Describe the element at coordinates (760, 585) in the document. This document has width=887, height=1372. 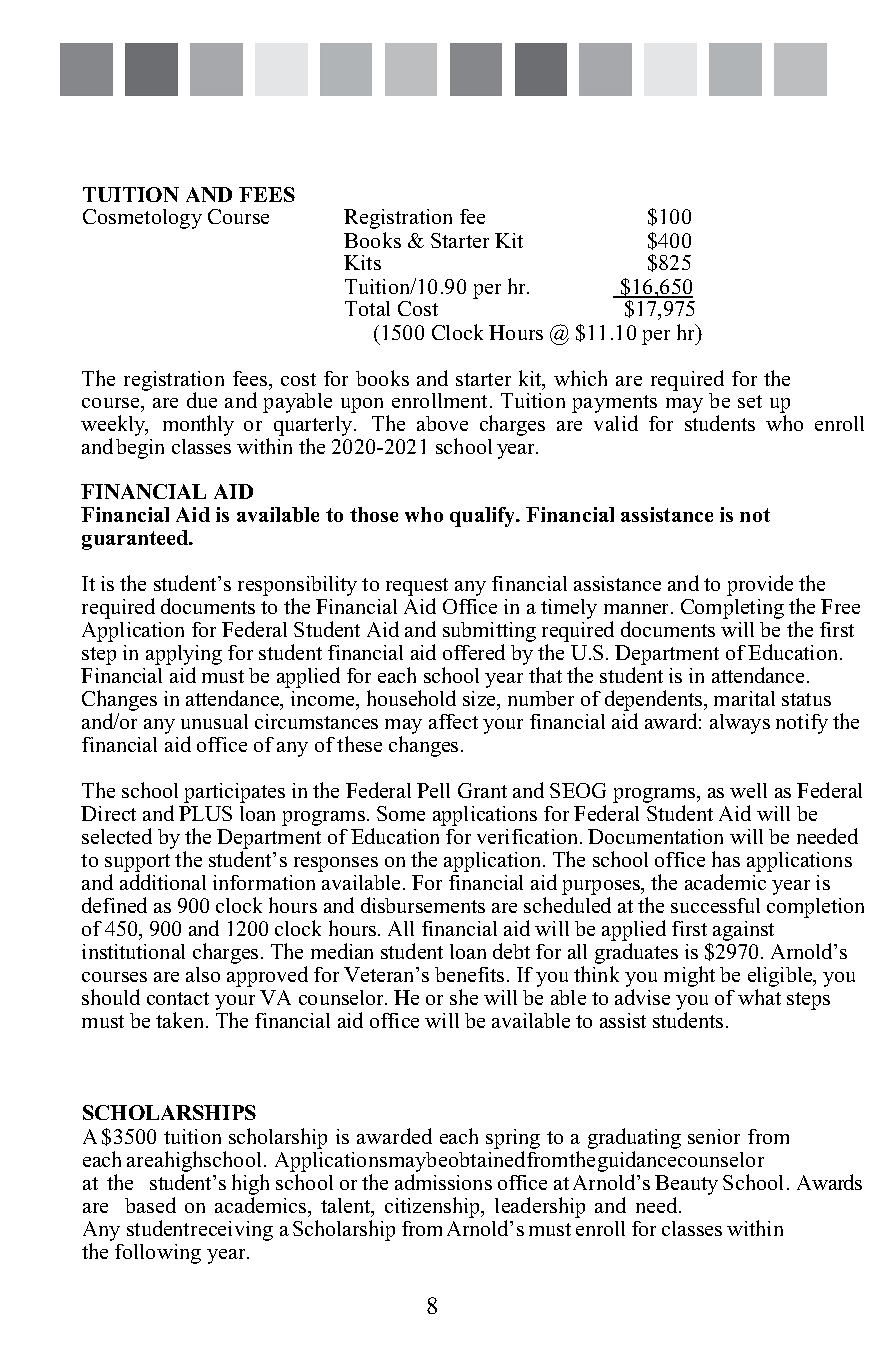
I see `provide` at that location.
